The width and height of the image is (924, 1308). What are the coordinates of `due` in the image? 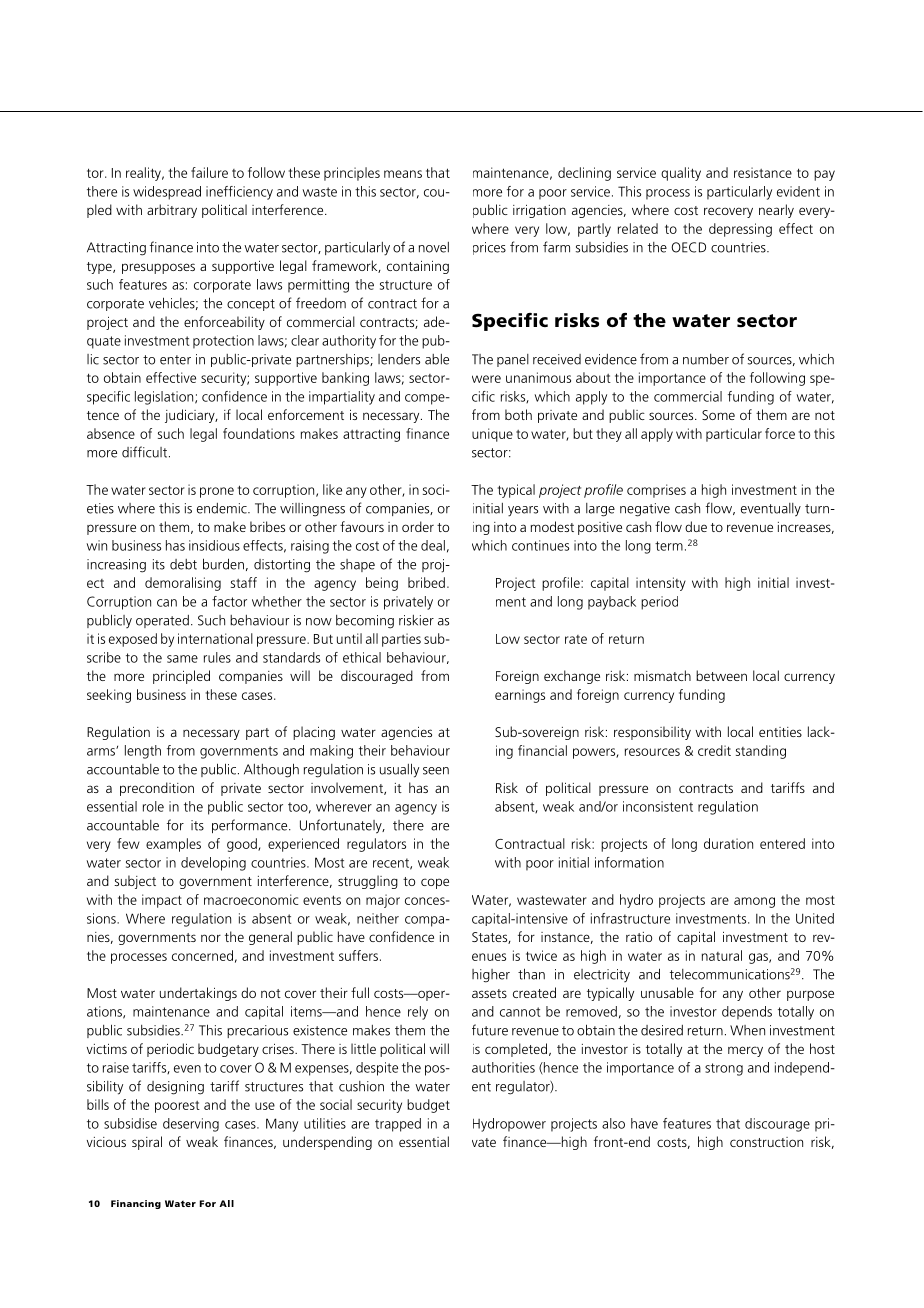 It's located at (696, 526).
